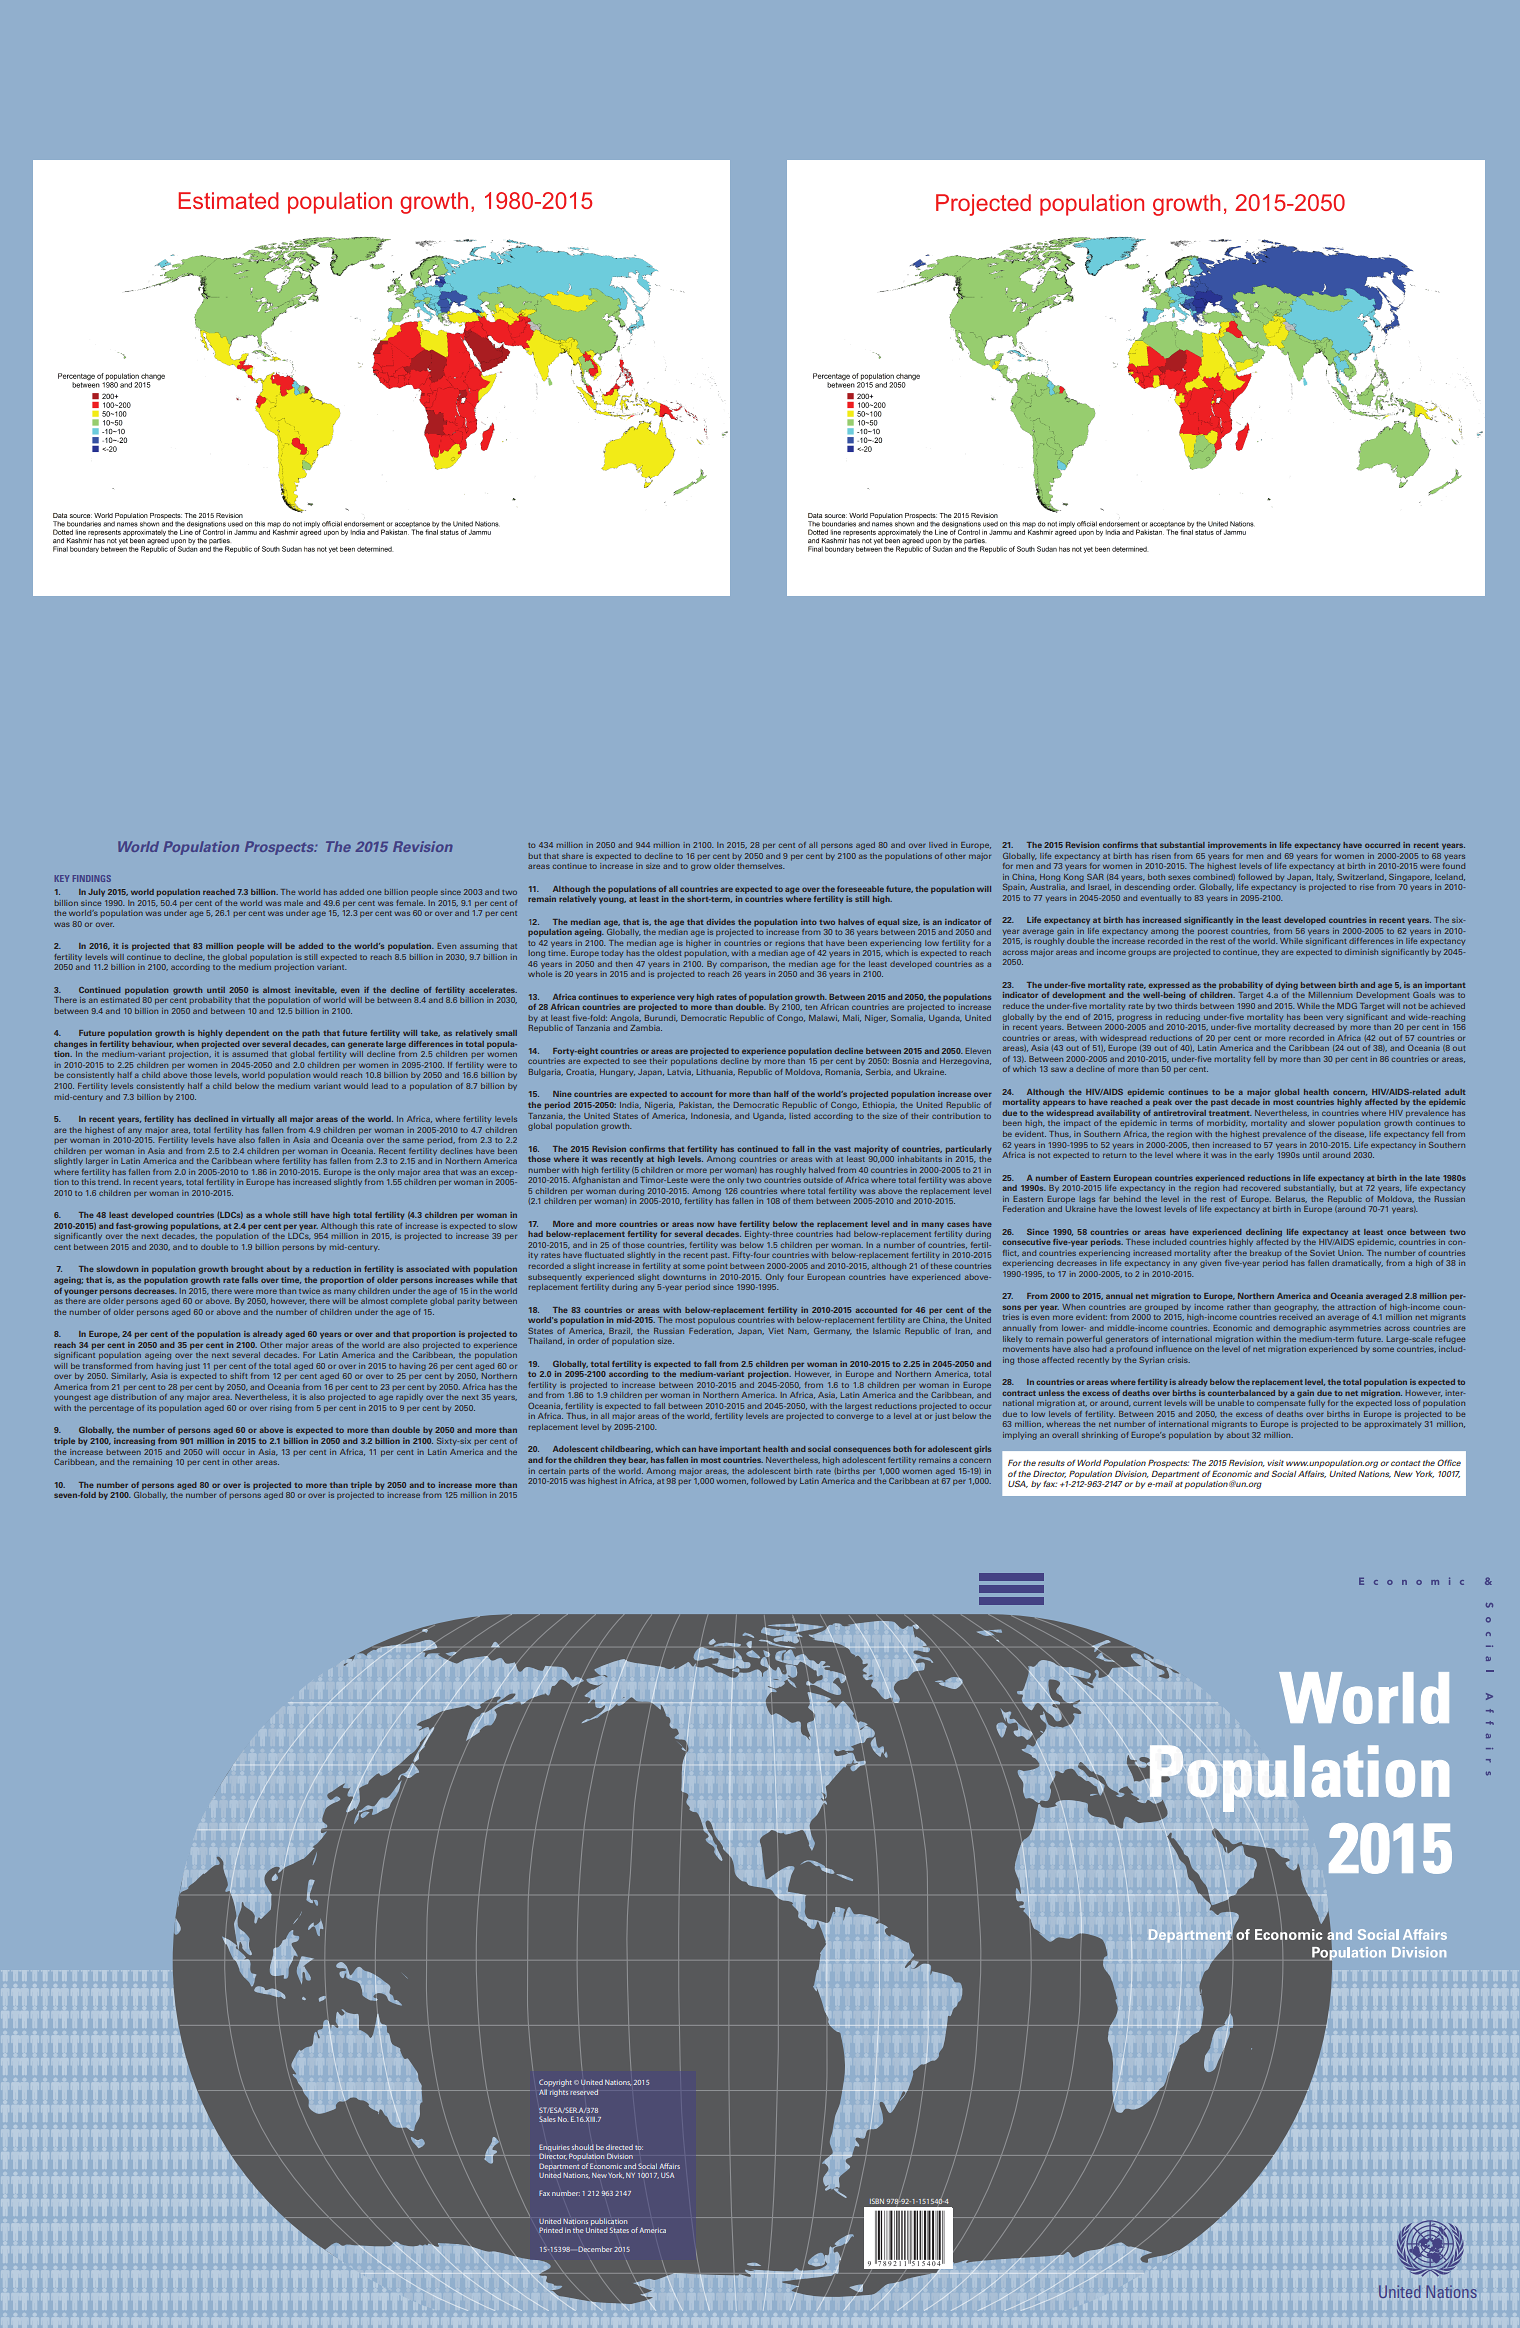 Image resolution: width=1520 pixels, height=2328 pixels. What do you see at coordinates (1275, 1463) in the image?
I see `visit` at bounding box center [1275, 1463].
